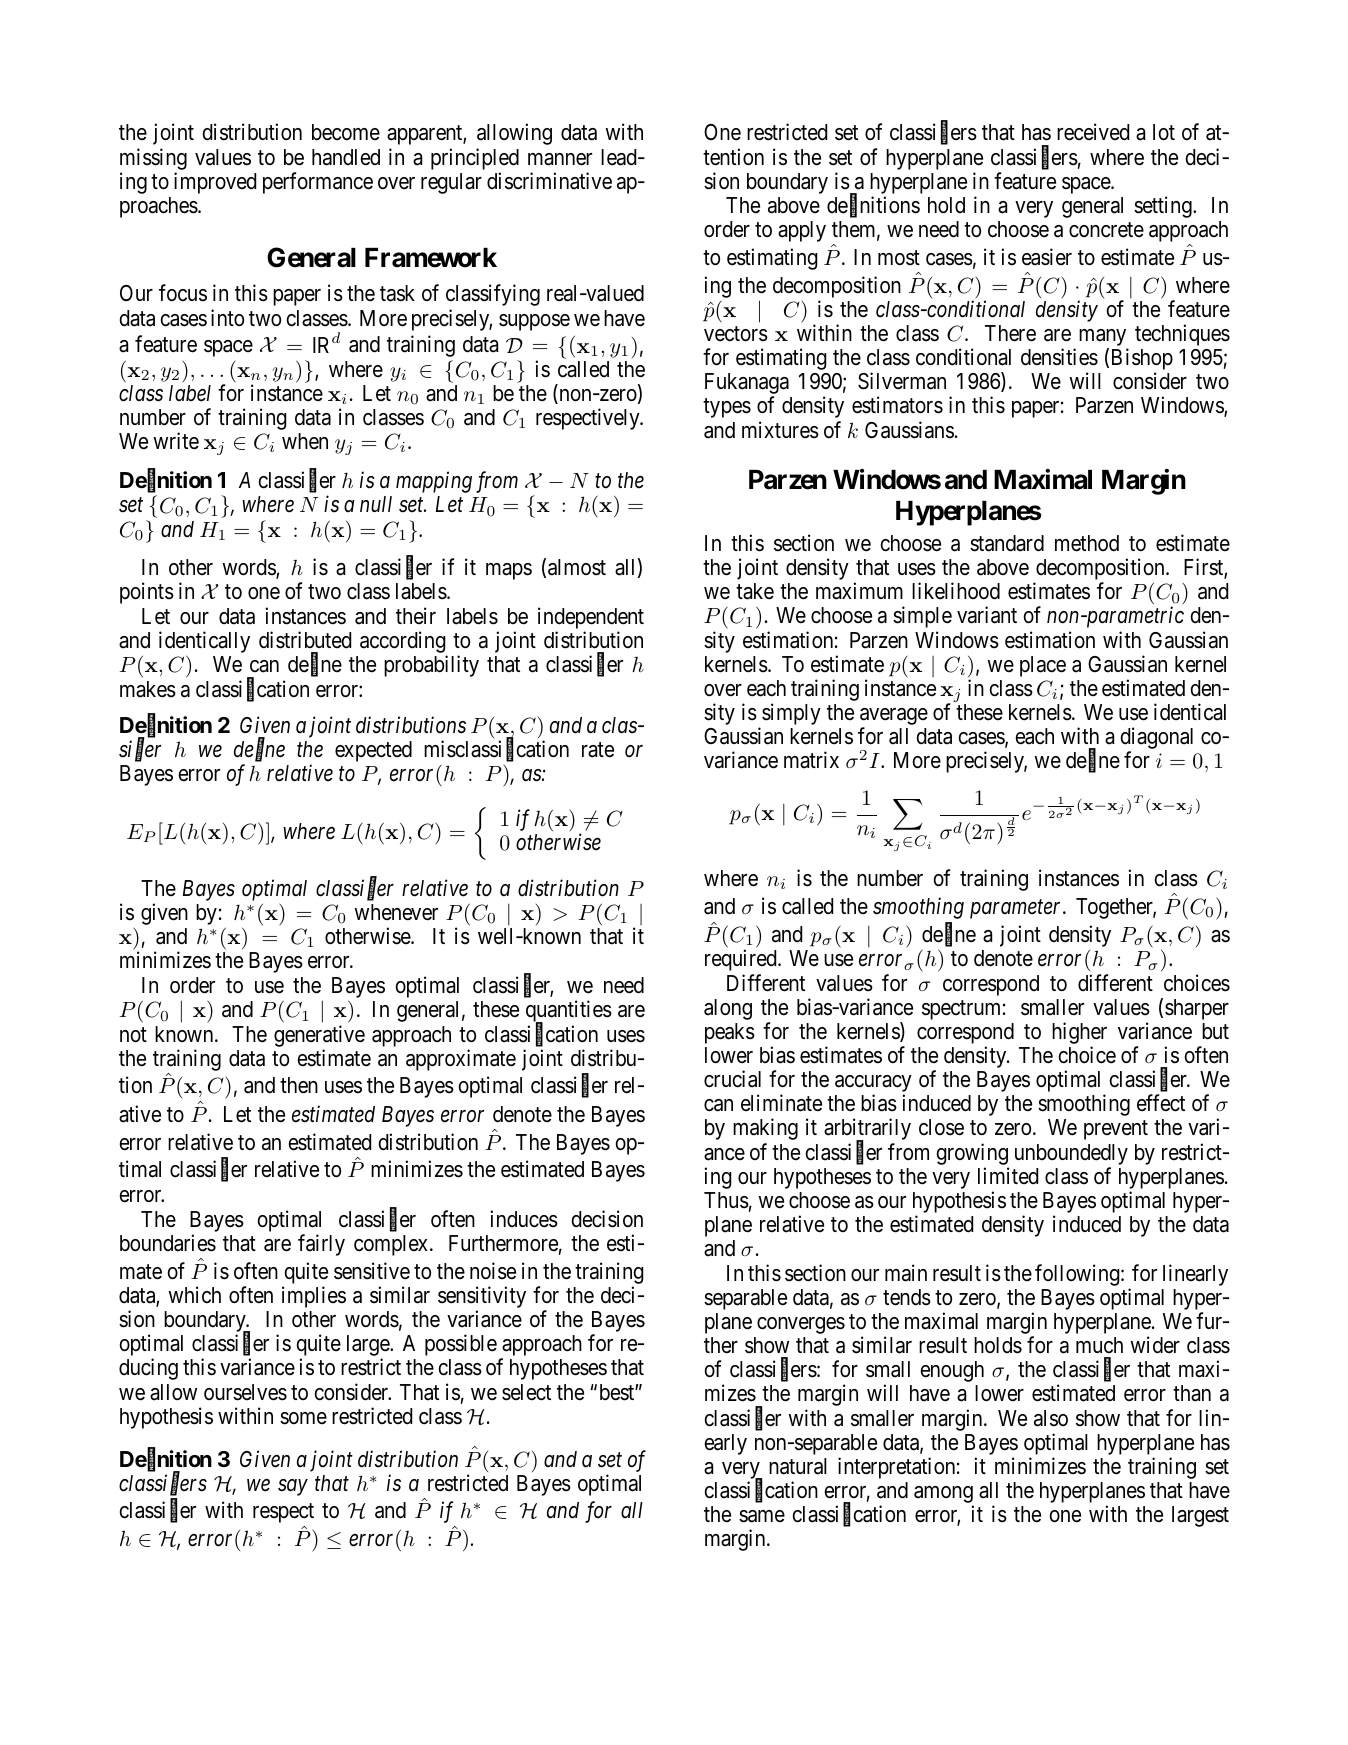 The image size is (1348, 1745). What do you see at coordinates (376, 504) in the screenshot?
I see `null` at bounding box center [376, 504].
